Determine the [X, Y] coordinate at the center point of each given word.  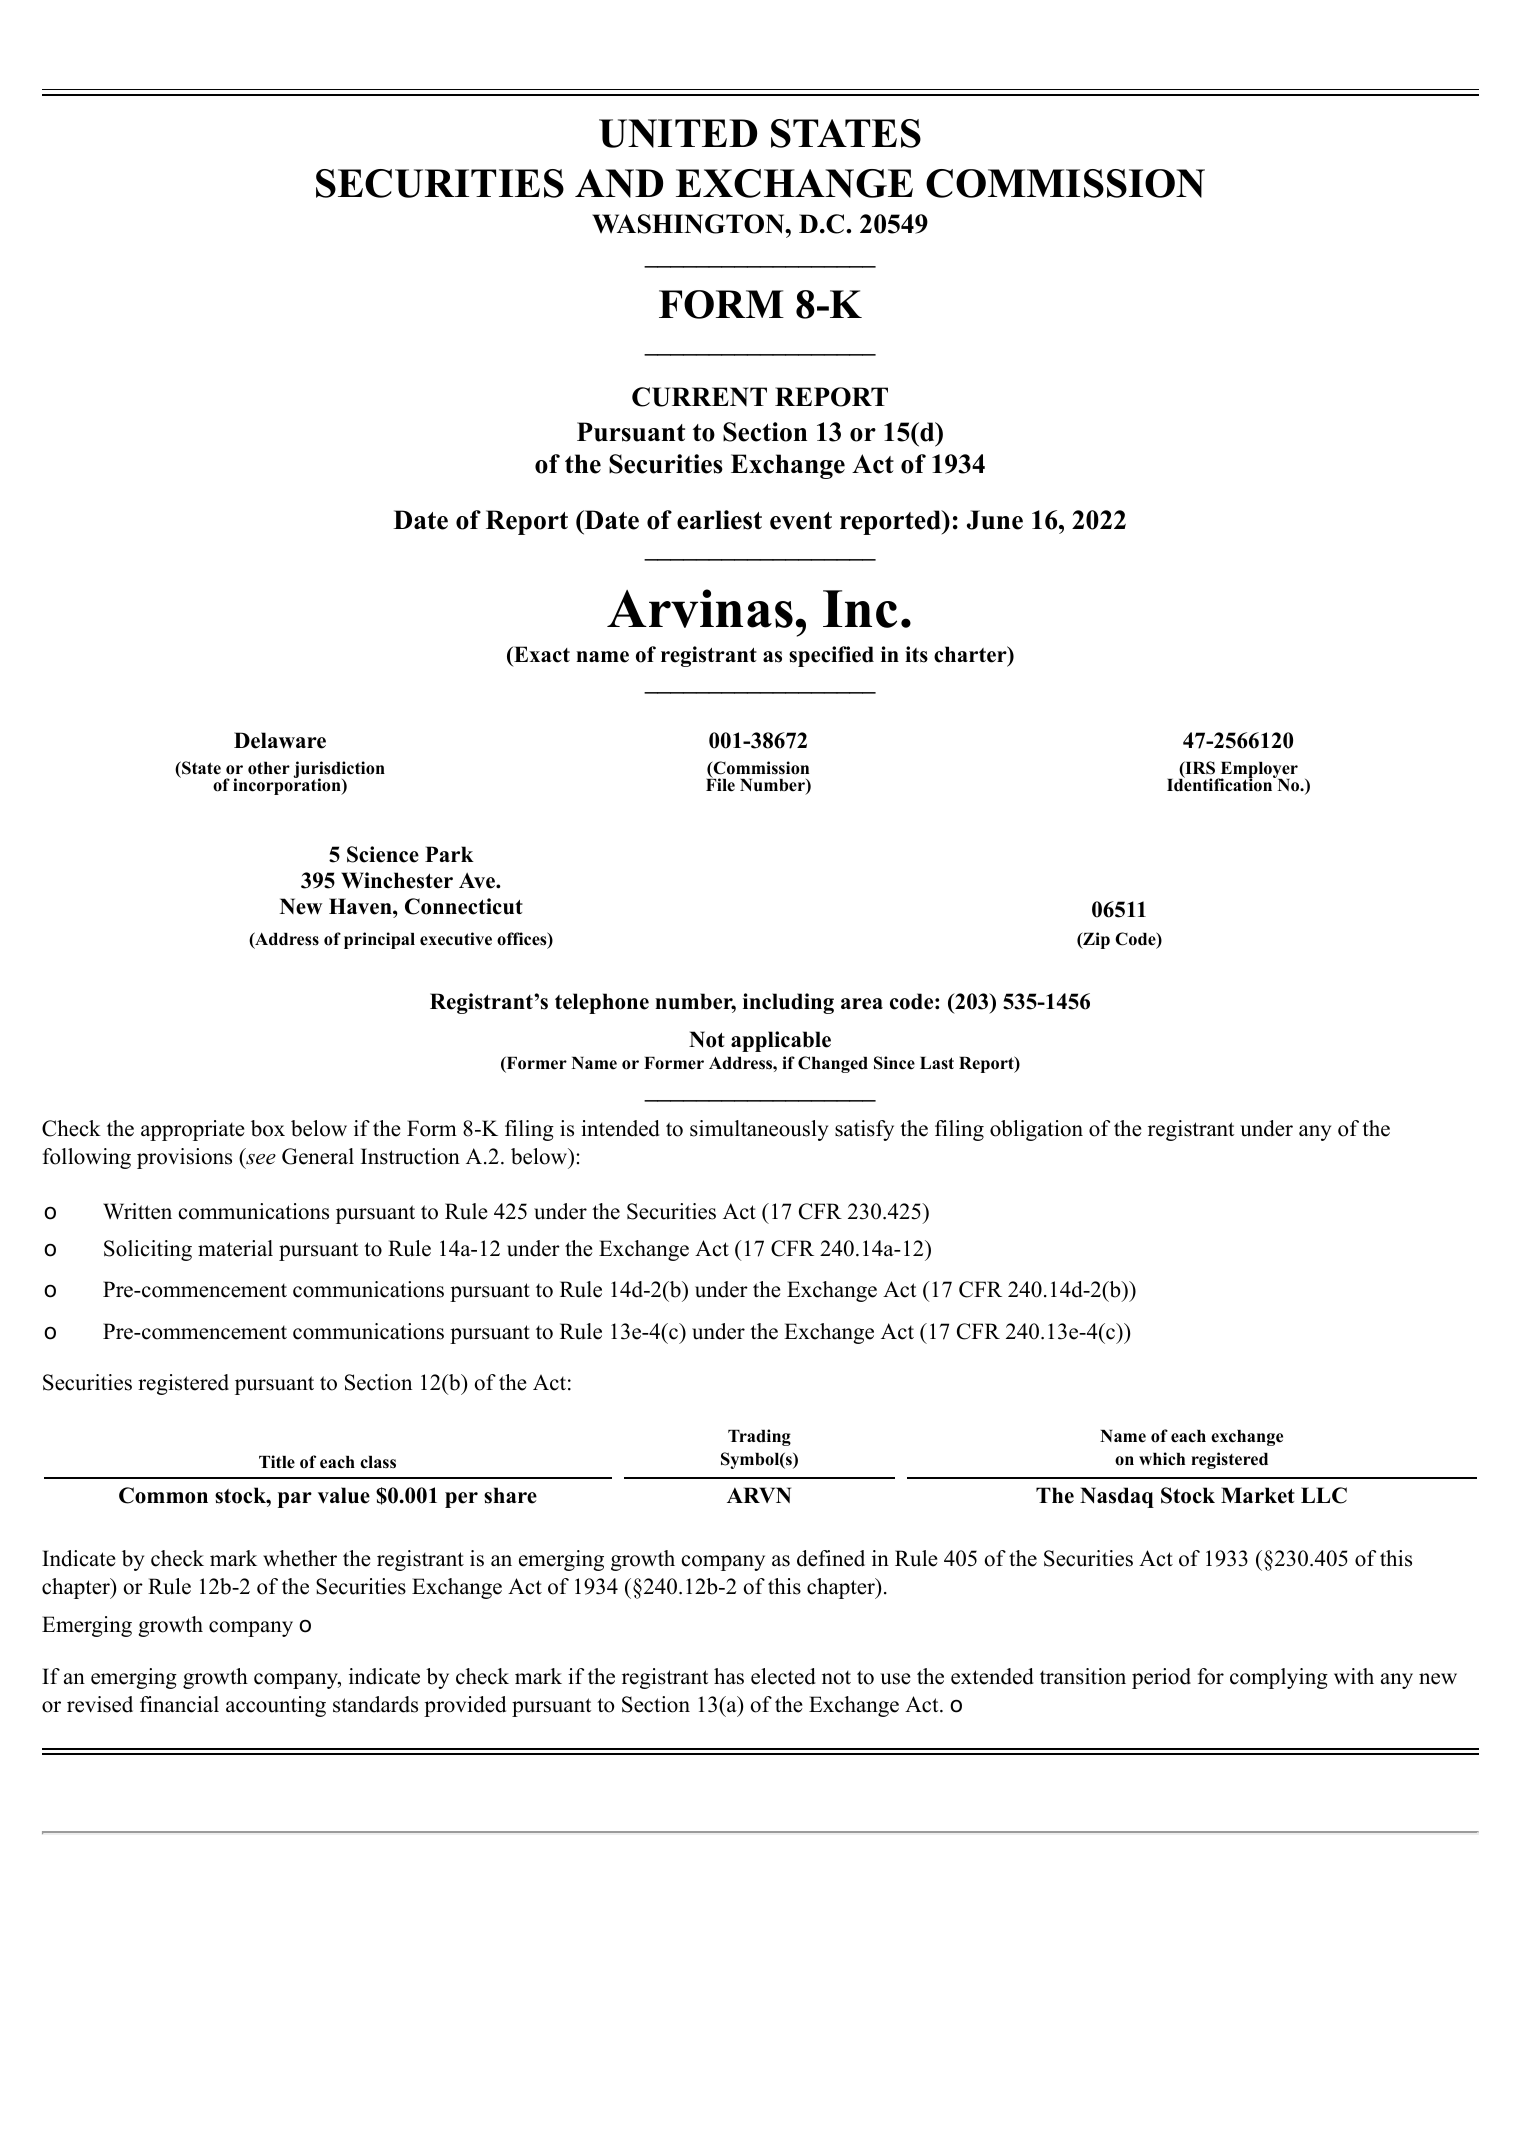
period [1161, 1678]
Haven [361, 906]
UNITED [678, 133]
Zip [1095, 940]
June [995, 520]
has [729, 1676]
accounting [276, 1706]
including [788, 1003]
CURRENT [699, 397]
